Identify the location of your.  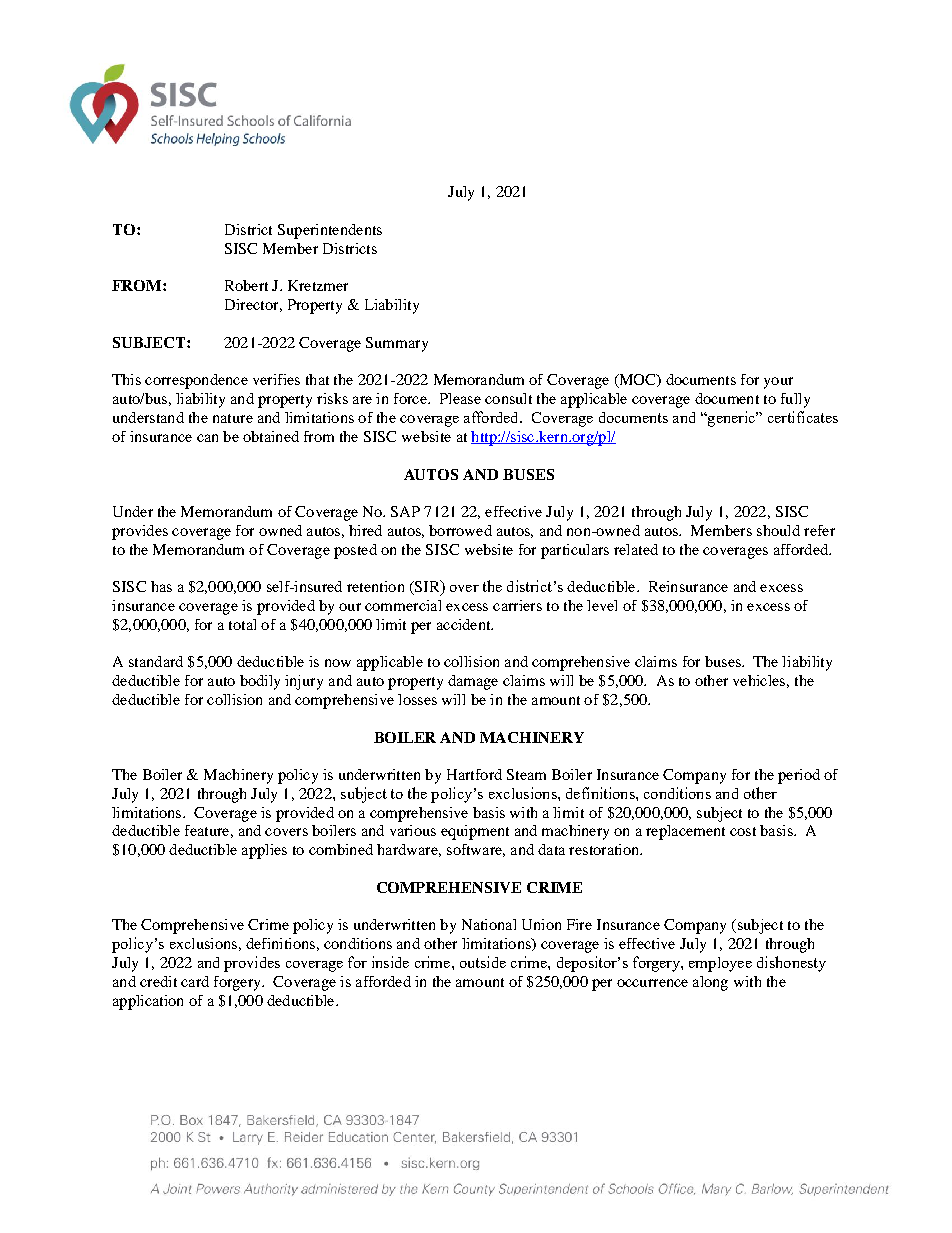
(778, 383).
